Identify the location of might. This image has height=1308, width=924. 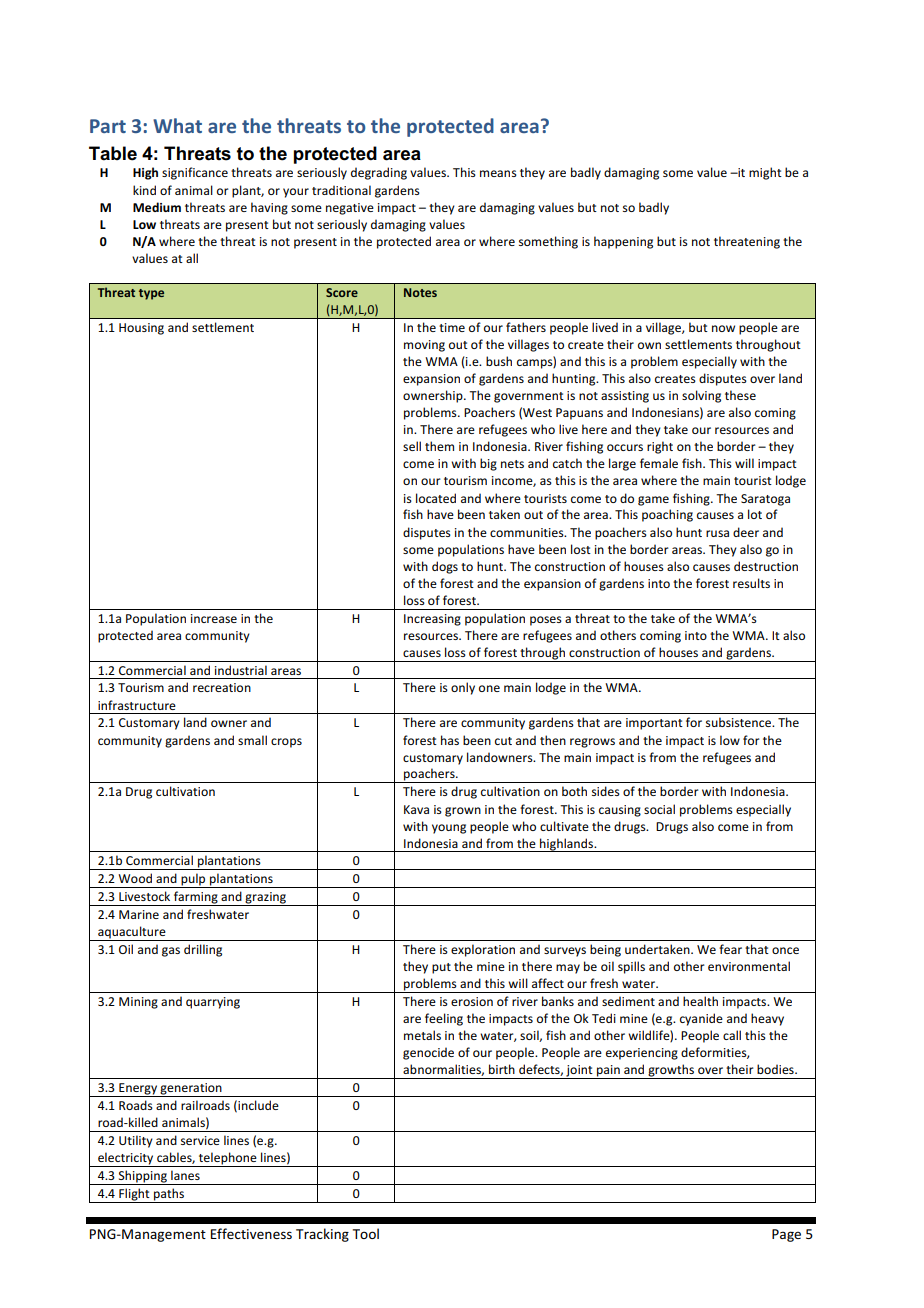
(765, 173).
